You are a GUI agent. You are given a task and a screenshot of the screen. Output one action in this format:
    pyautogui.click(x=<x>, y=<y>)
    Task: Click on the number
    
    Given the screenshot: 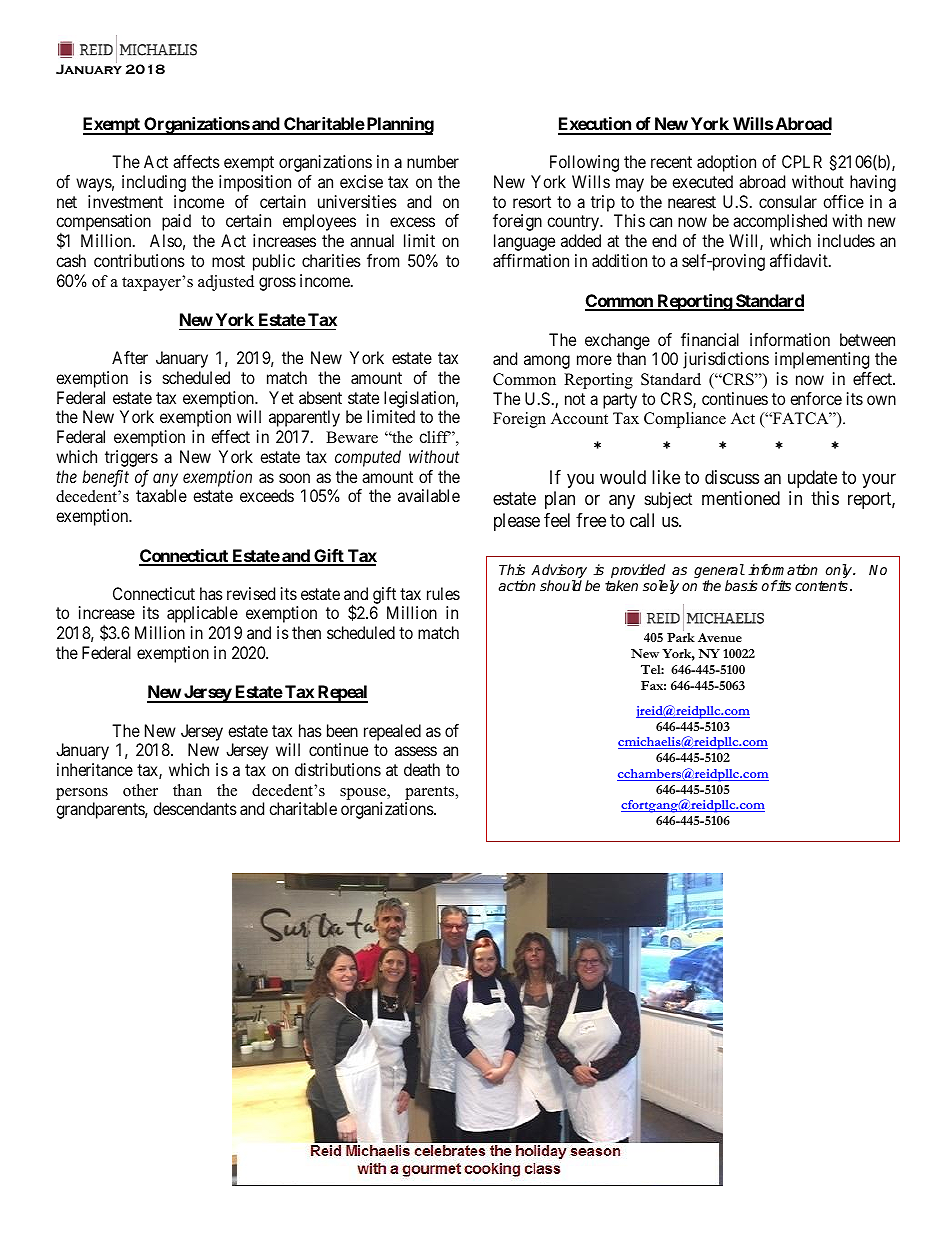 What is the action you would take?
    pyautogui.click(x=433, y=161)
